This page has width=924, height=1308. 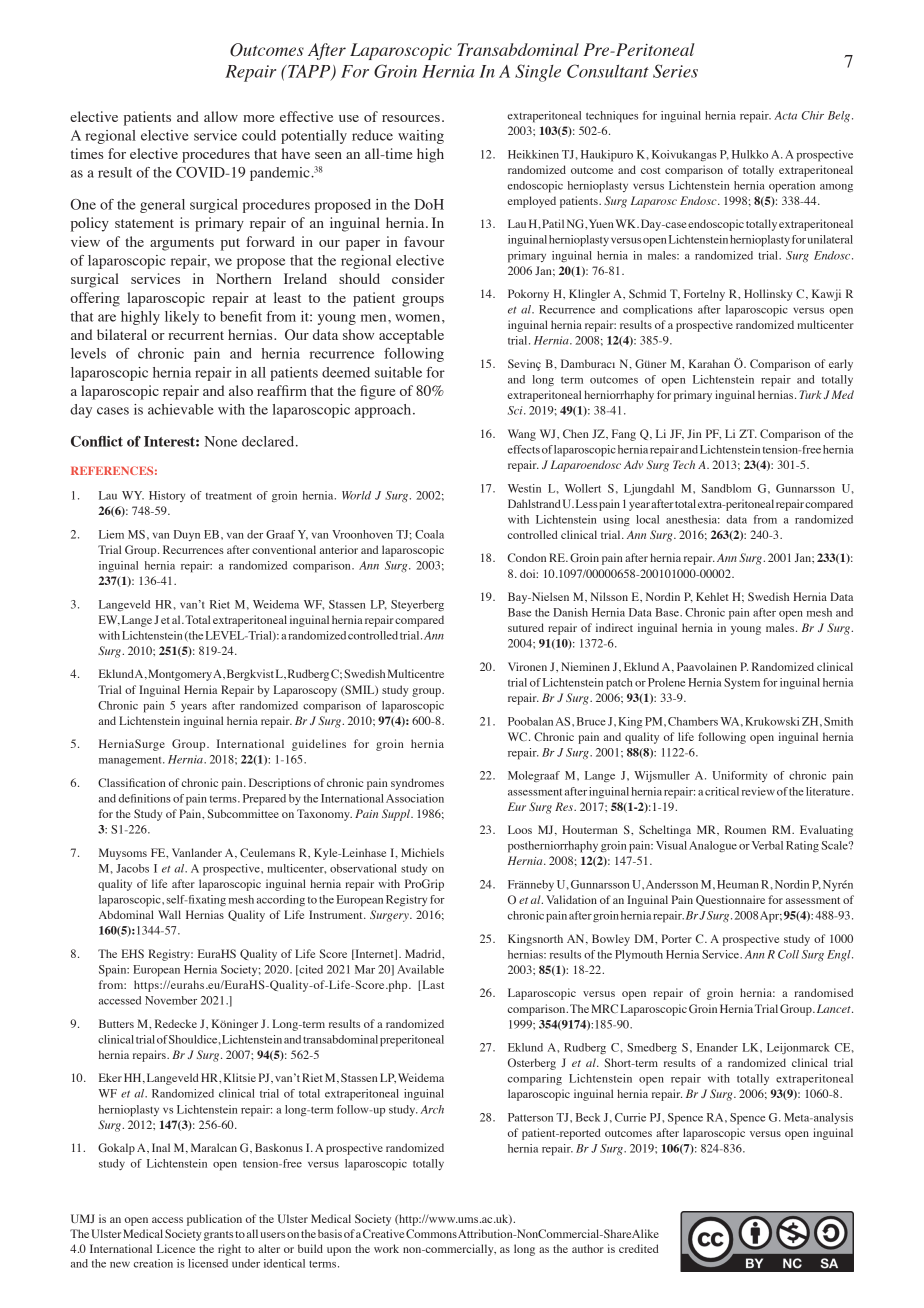 What do you see at coordinates (176, 1248) in the page?
I see `Licence` at bounding box center [176, 1248].
